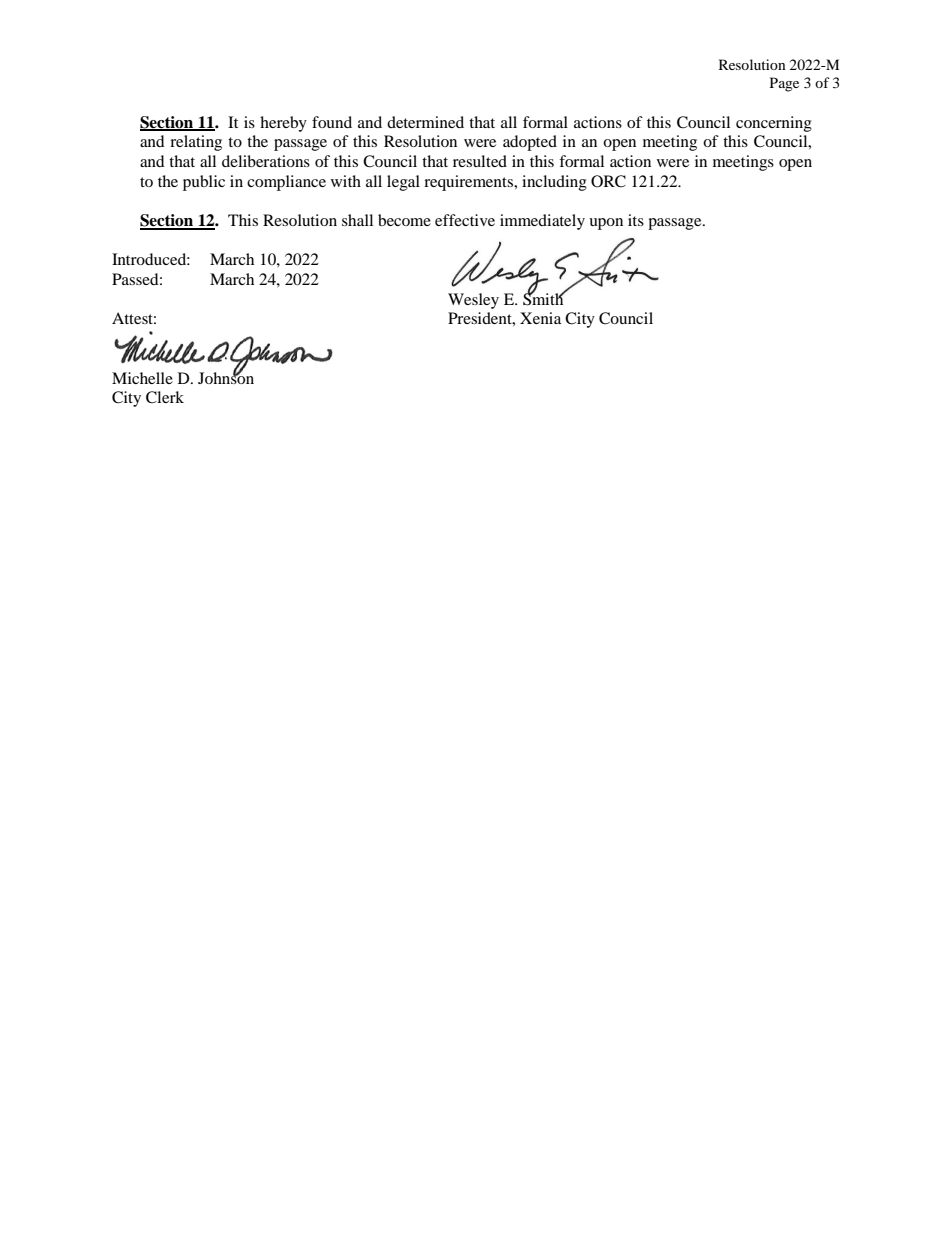 The image size is (952, 1233). What do you see at coordinates (544, 298) in the document?
I see `Smith` at bounding box center [544, 298].
